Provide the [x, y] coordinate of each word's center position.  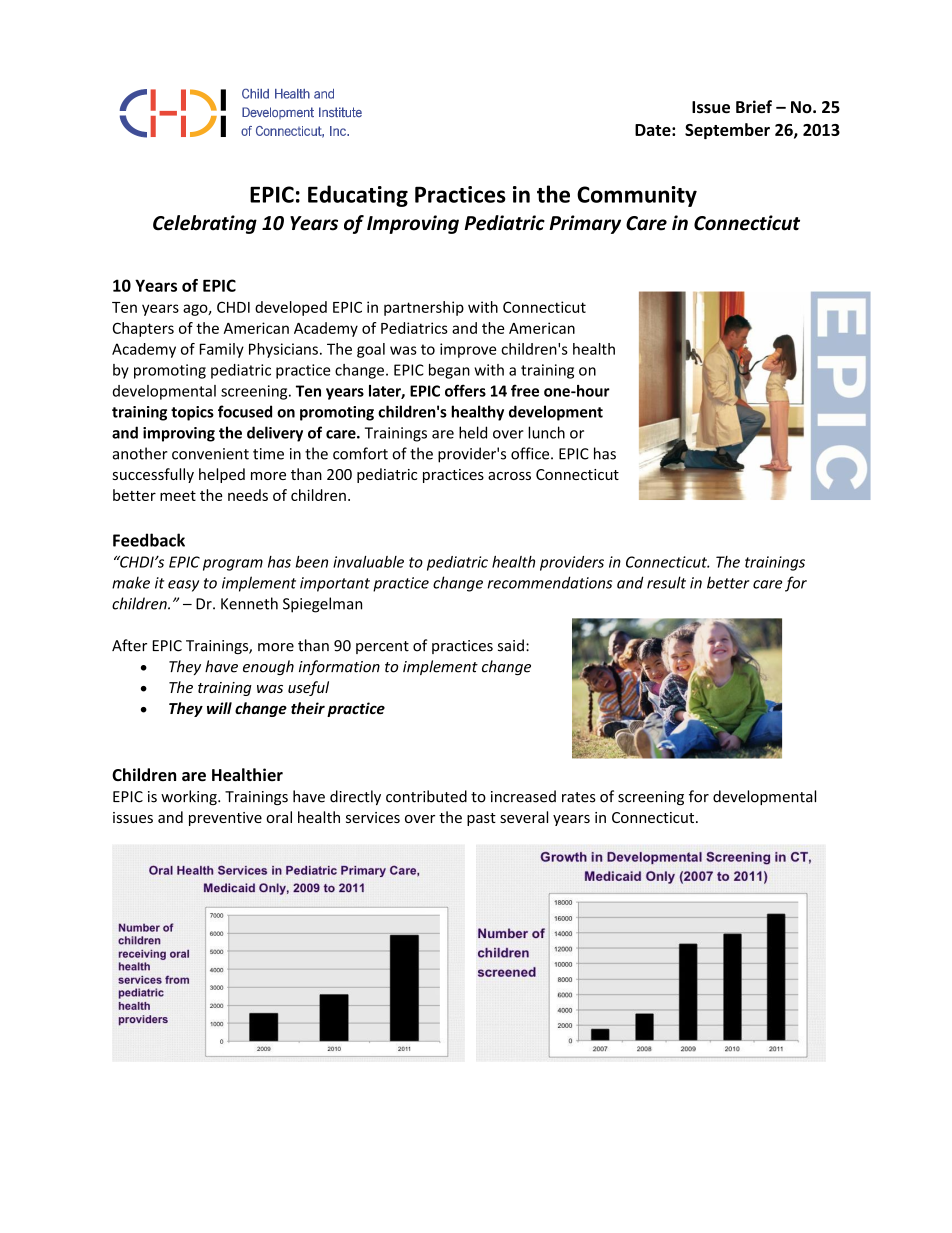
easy [183, 586]
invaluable [368, 562]
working [190, 797]
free [525, 390]
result [666, 582]
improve [468, 350]
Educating [358, 196]
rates [579, 797]
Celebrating [205, 224]
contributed [426, 796]
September [727, 131]
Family [222, 350]
